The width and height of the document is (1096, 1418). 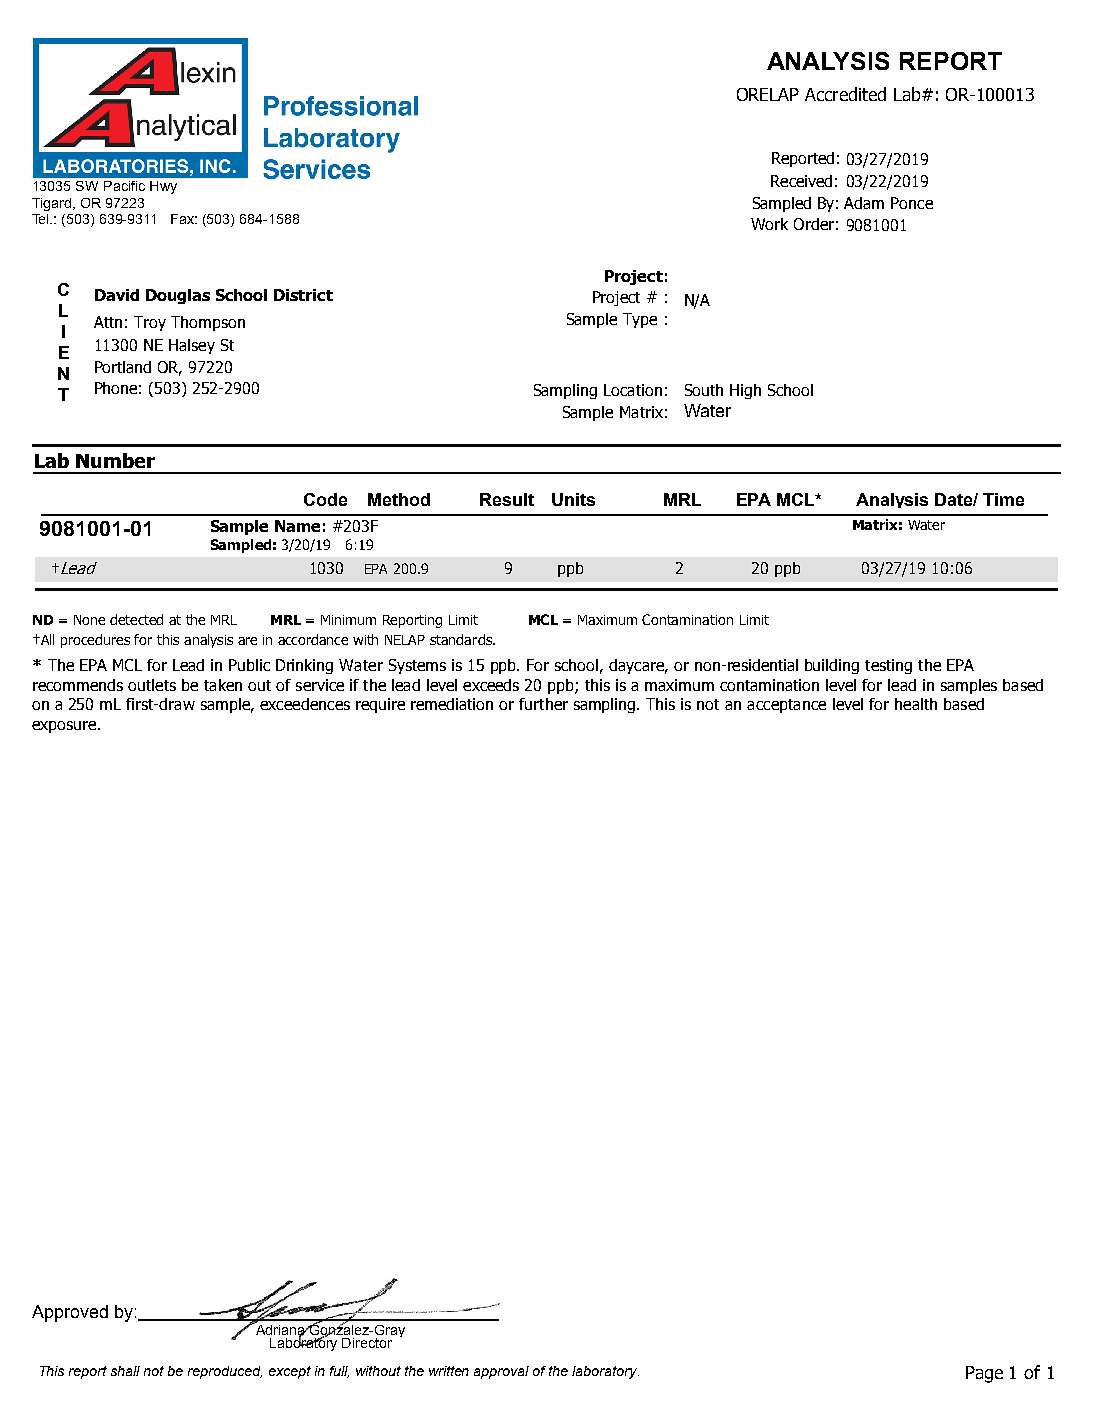 I want to click on further, so click(x=543, y=704).
